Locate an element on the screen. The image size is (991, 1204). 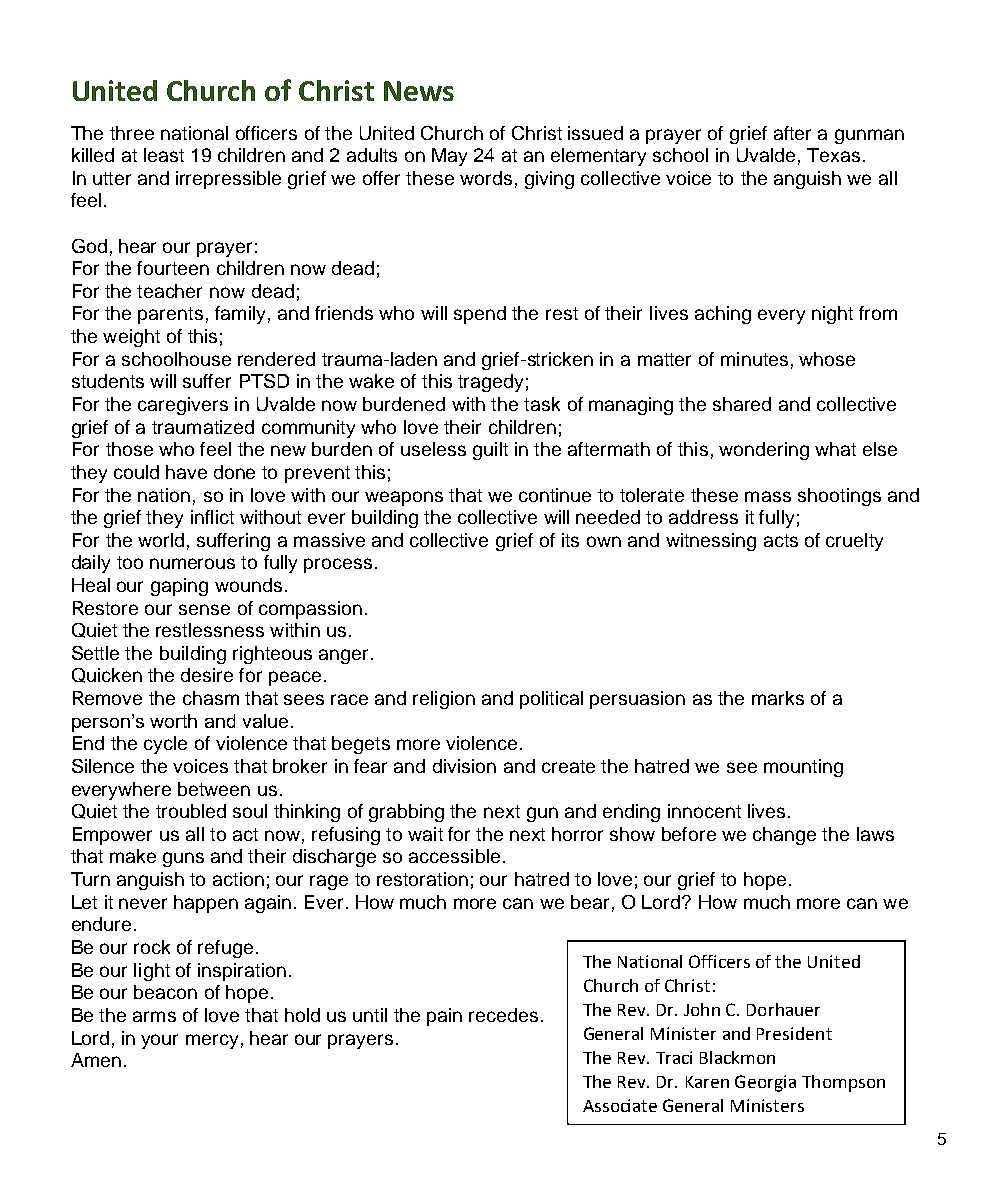
your is located at coordinates (159, 1041).
